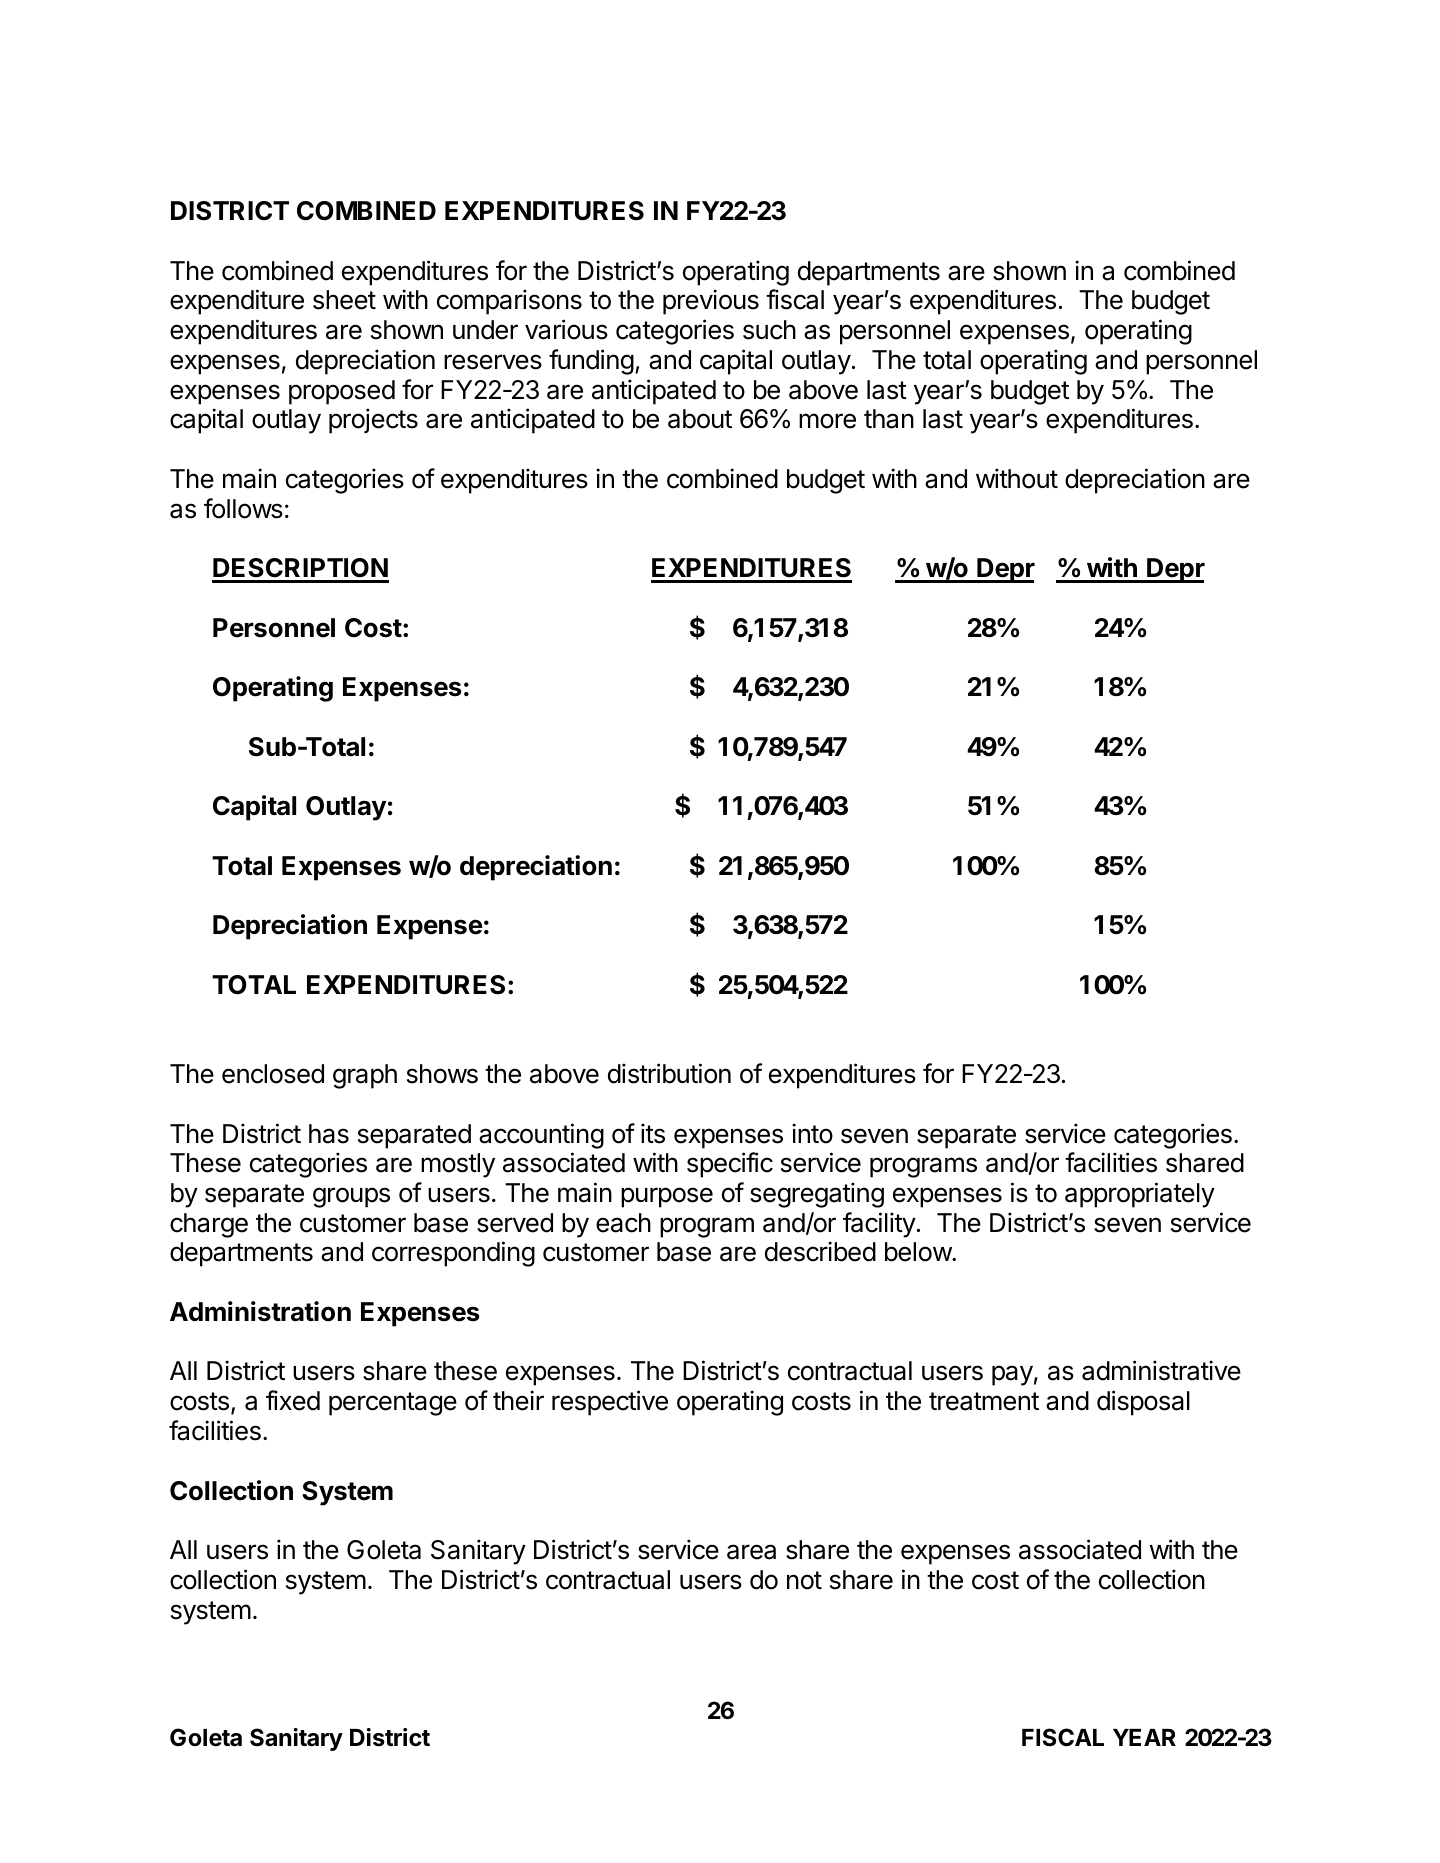 The image size is (1440, 1863). Describe the element at coordinates (751, 1552) in the document. I see `area` at that location.
